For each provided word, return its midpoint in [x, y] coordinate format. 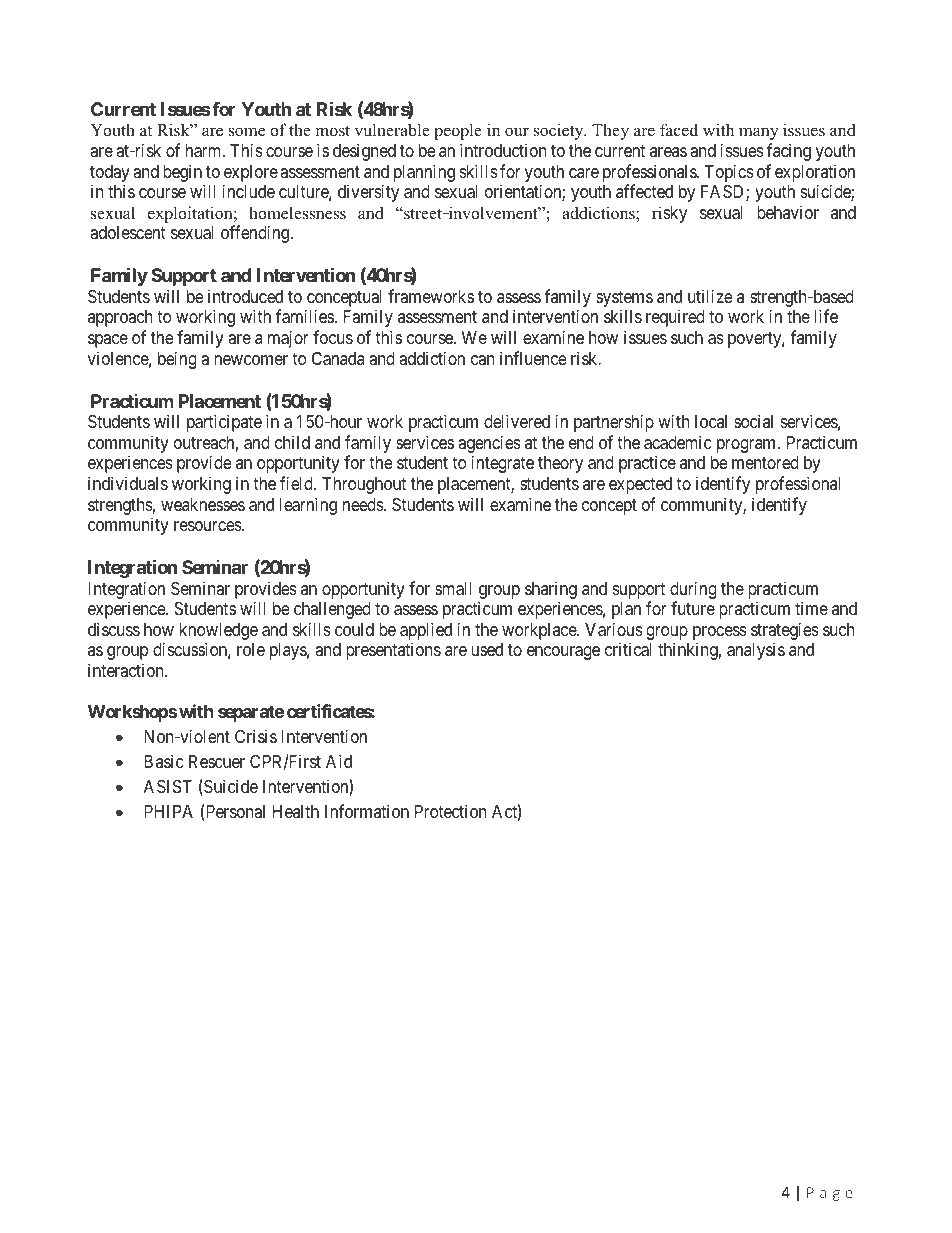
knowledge [219, 633]
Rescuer [217, 761]
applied [426, 632]
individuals [128, 483]
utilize [710, 296]
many [759, 133]
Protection [450, 811]
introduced [245, 296]
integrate [503, 464]
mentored [765, 462]
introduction [503, 150]
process [720, 634]
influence [533, 358]
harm [205, 151]
